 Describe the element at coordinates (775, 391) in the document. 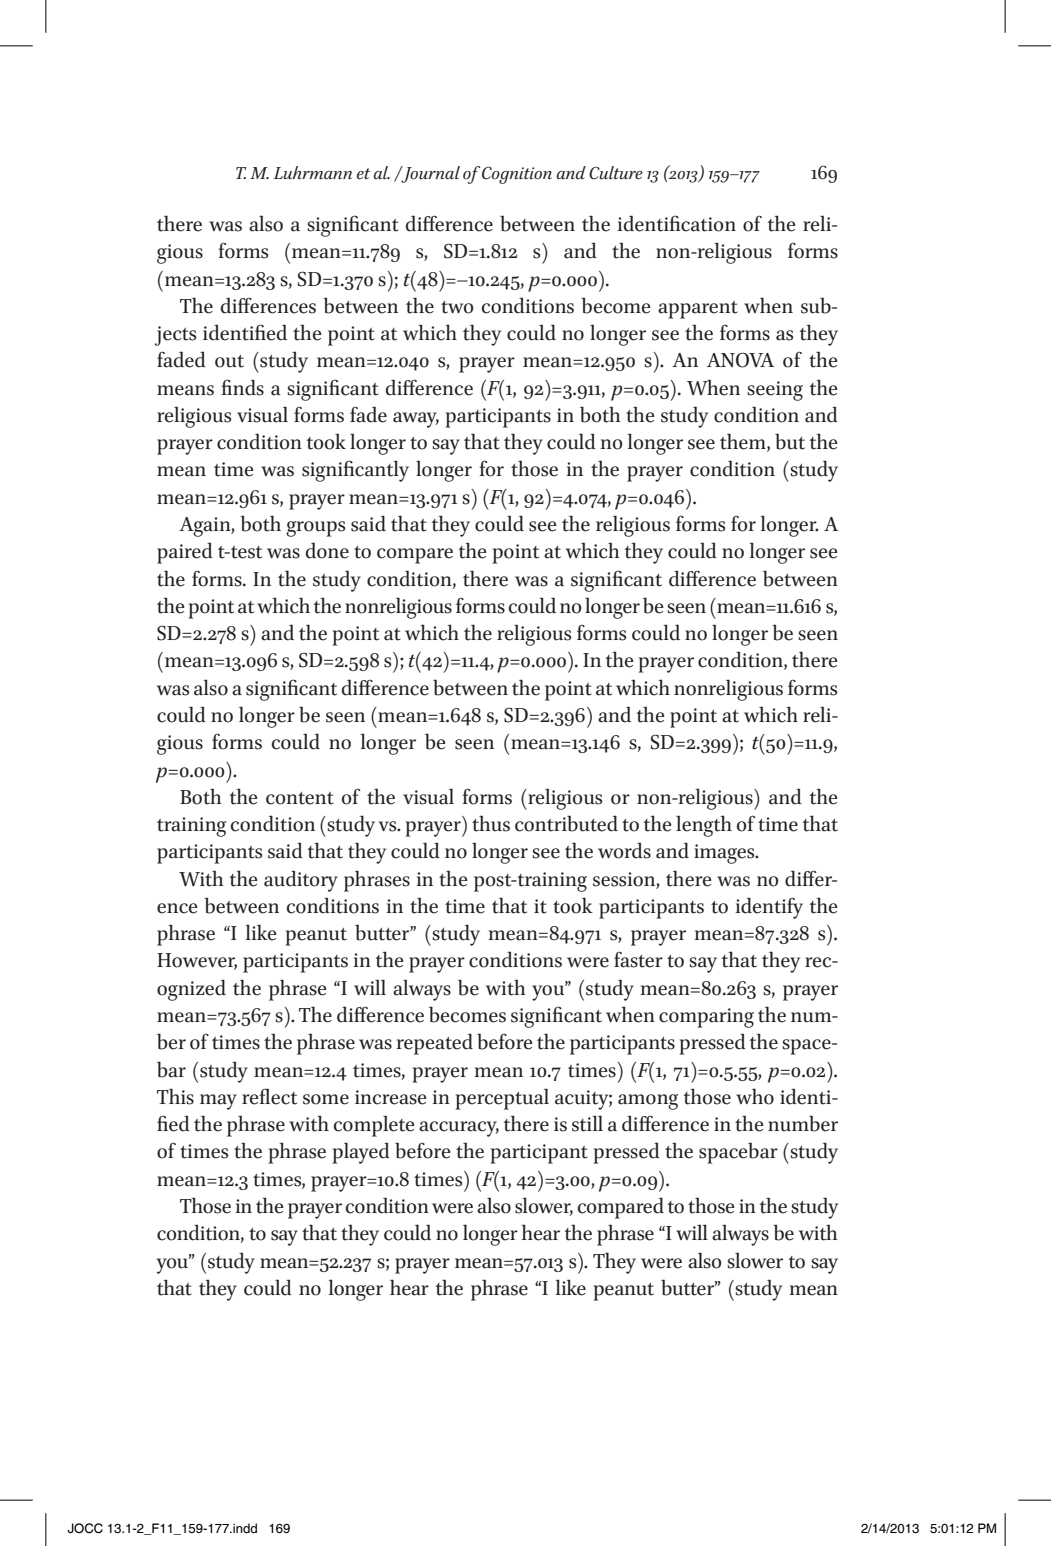

I see `seeing` at that location.
